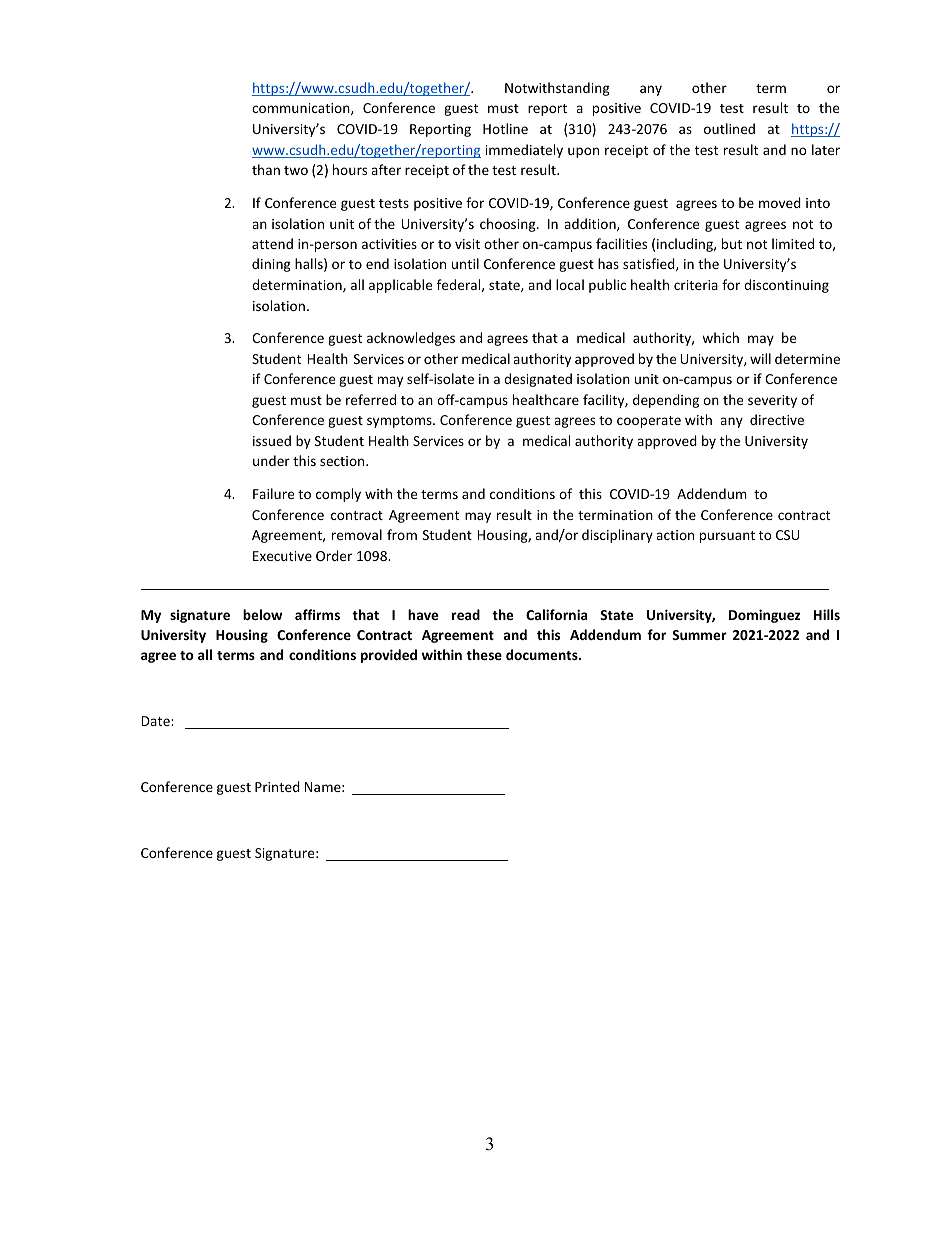 This screenshot has height=1233, width=952. I want to click on Hotline, so click(505, 128).
